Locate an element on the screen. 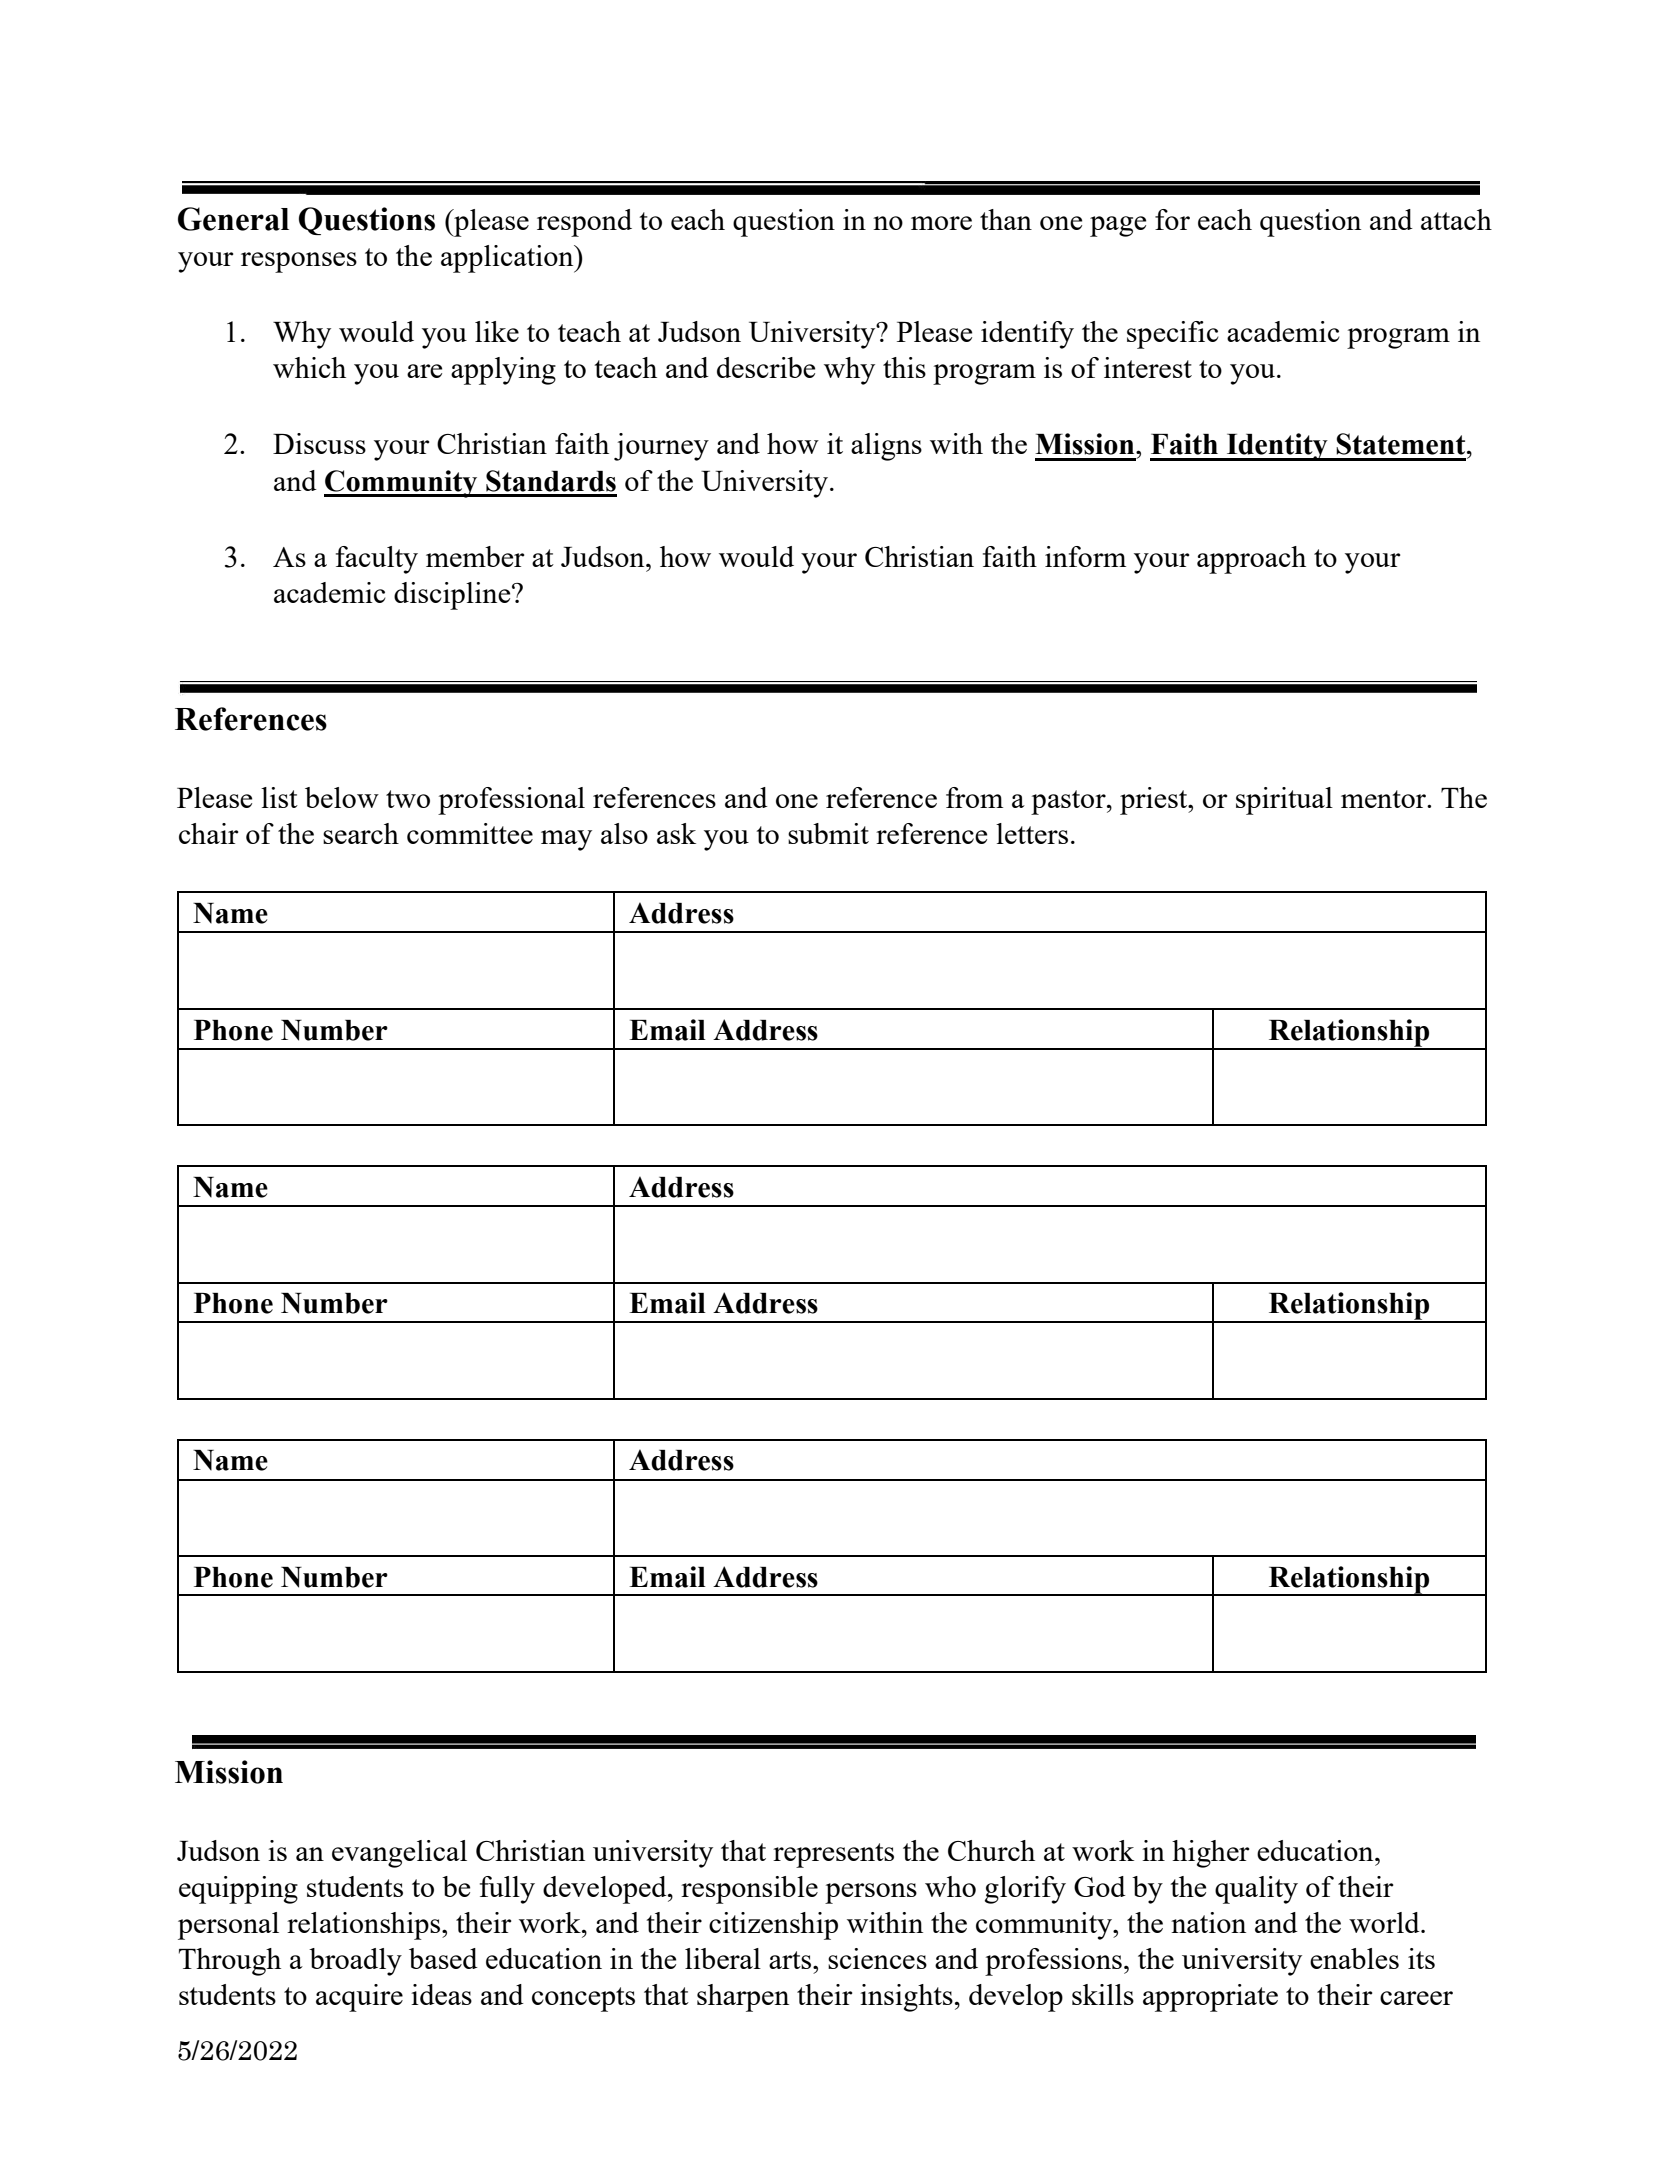 The image size is (1672, 2164). higher is located at coordinates (1211, 1854).
